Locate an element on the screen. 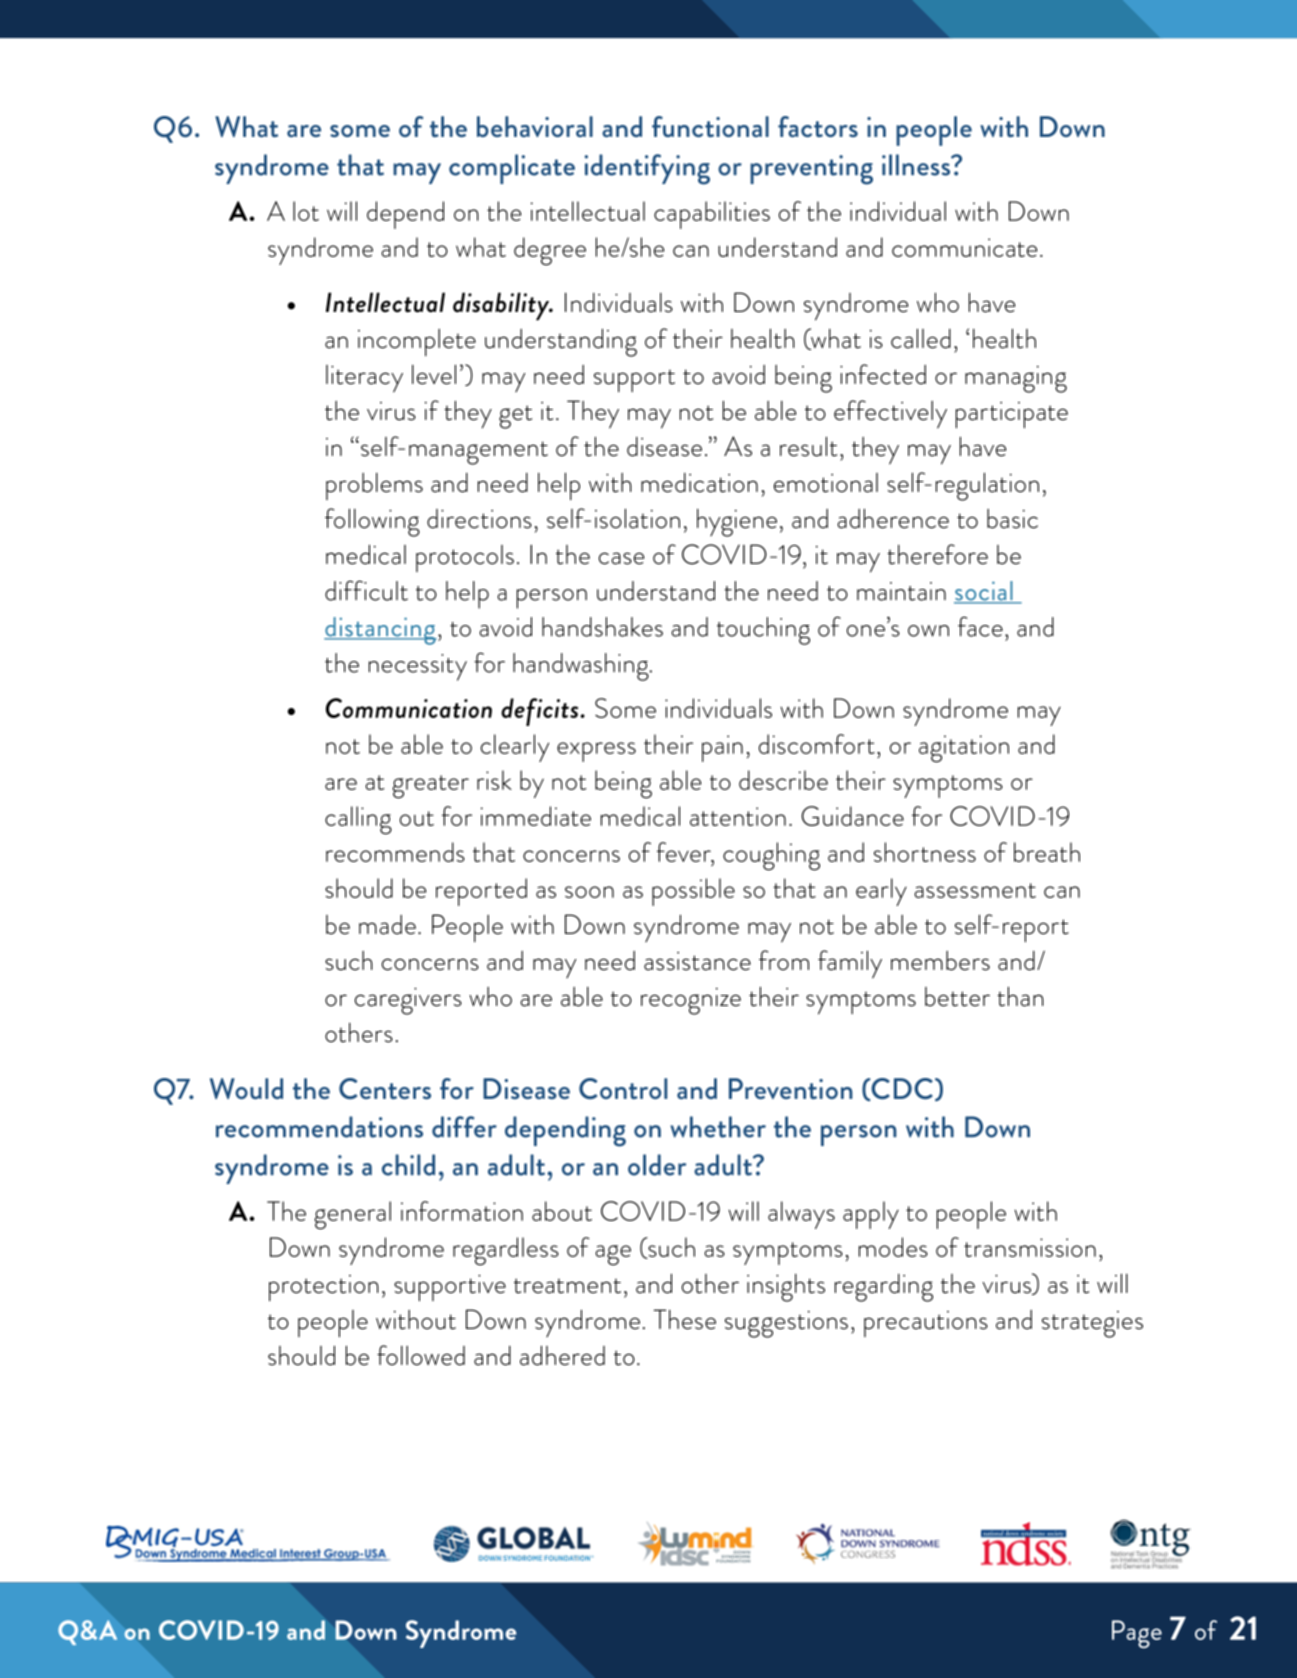 The height and width of the screenshot is (1678, 1297). communicate is located at coordinates (964, 247).
